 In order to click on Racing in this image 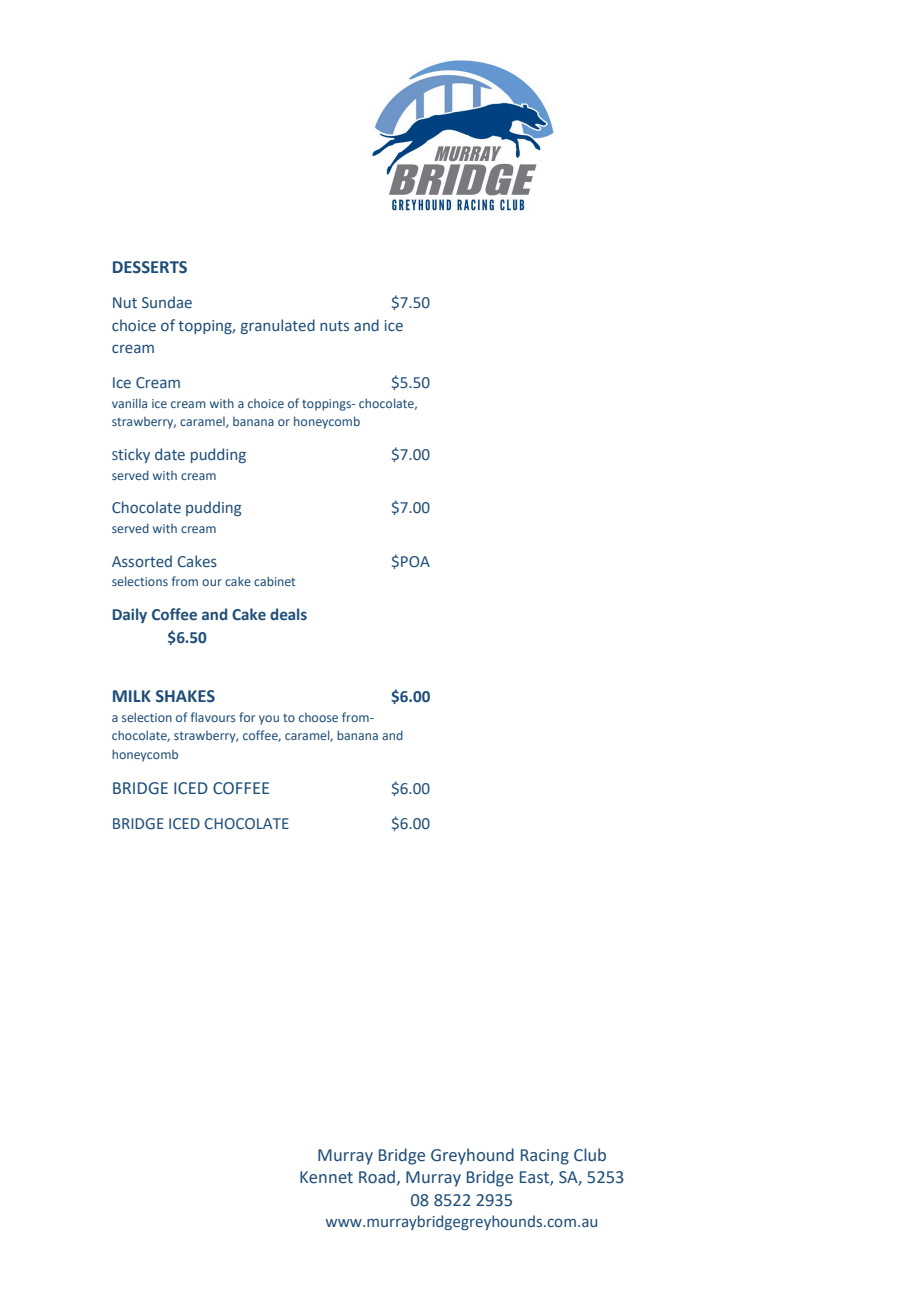, I will do `click(545, 1157)`.
